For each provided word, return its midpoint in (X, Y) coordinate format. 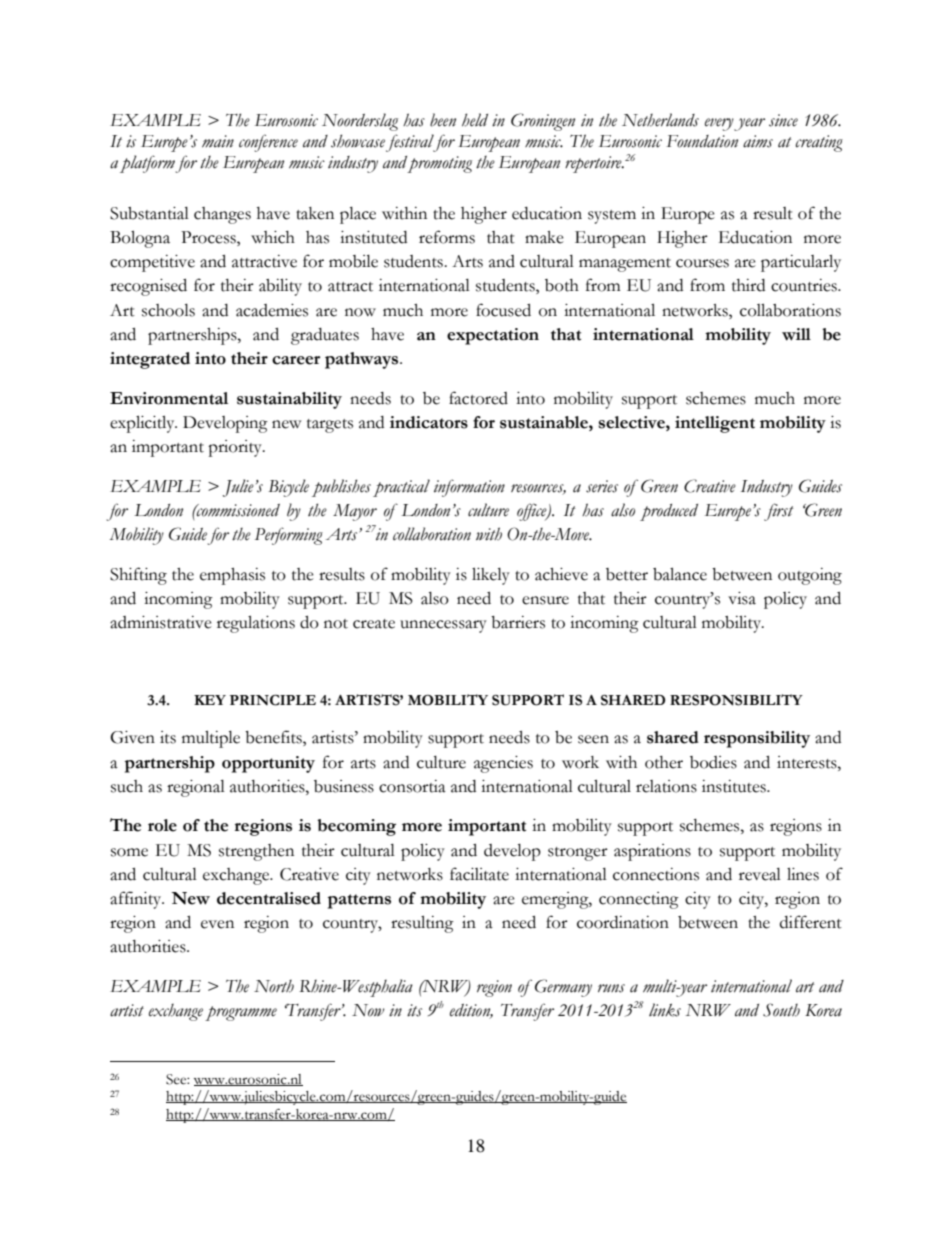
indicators (429, 422)
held (475, 120)
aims (758, 141)
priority (236, 448)
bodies (713, 762)
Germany (563, 988)
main (218, 141)
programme (241, 1013)
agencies (503, 764)
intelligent (715, 424)
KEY (210, 700)
